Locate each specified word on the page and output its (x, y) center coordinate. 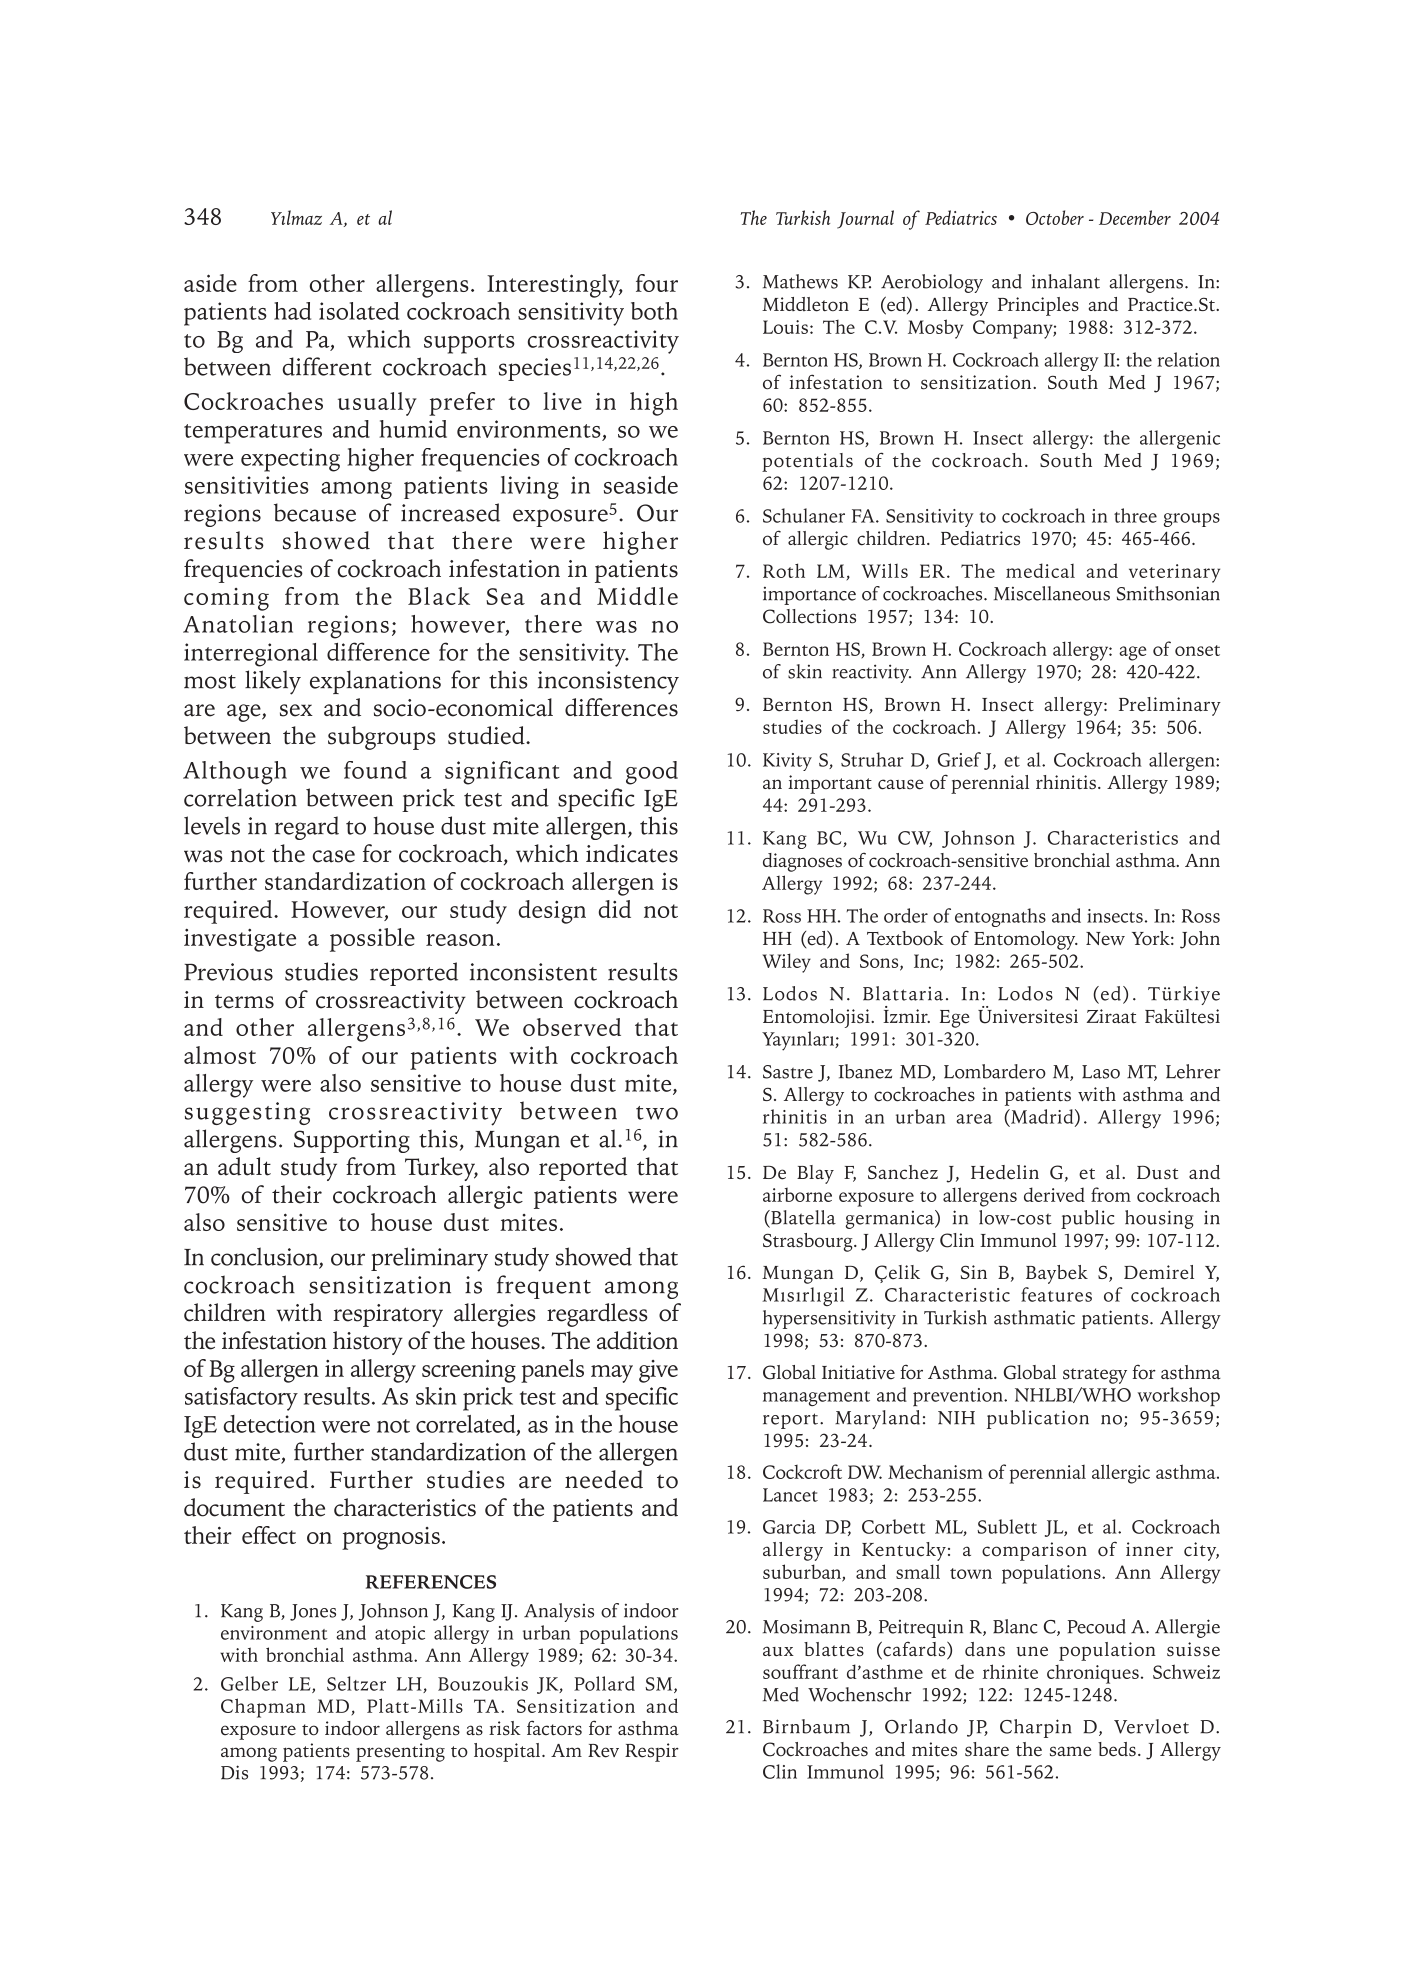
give (658, 1371)
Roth (784, 570)
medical (1040, 570)
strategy (1095, 1376)
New (1105, 939)
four (657, 283)
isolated (359, 311)
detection (270, 1424)
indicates (632, 853)
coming (226, 599)
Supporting (352, 1141)
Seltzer (356, 1683)
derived (1054, 1194)
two (657, 1113)
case (334, 856)
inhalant (1066, 281)
